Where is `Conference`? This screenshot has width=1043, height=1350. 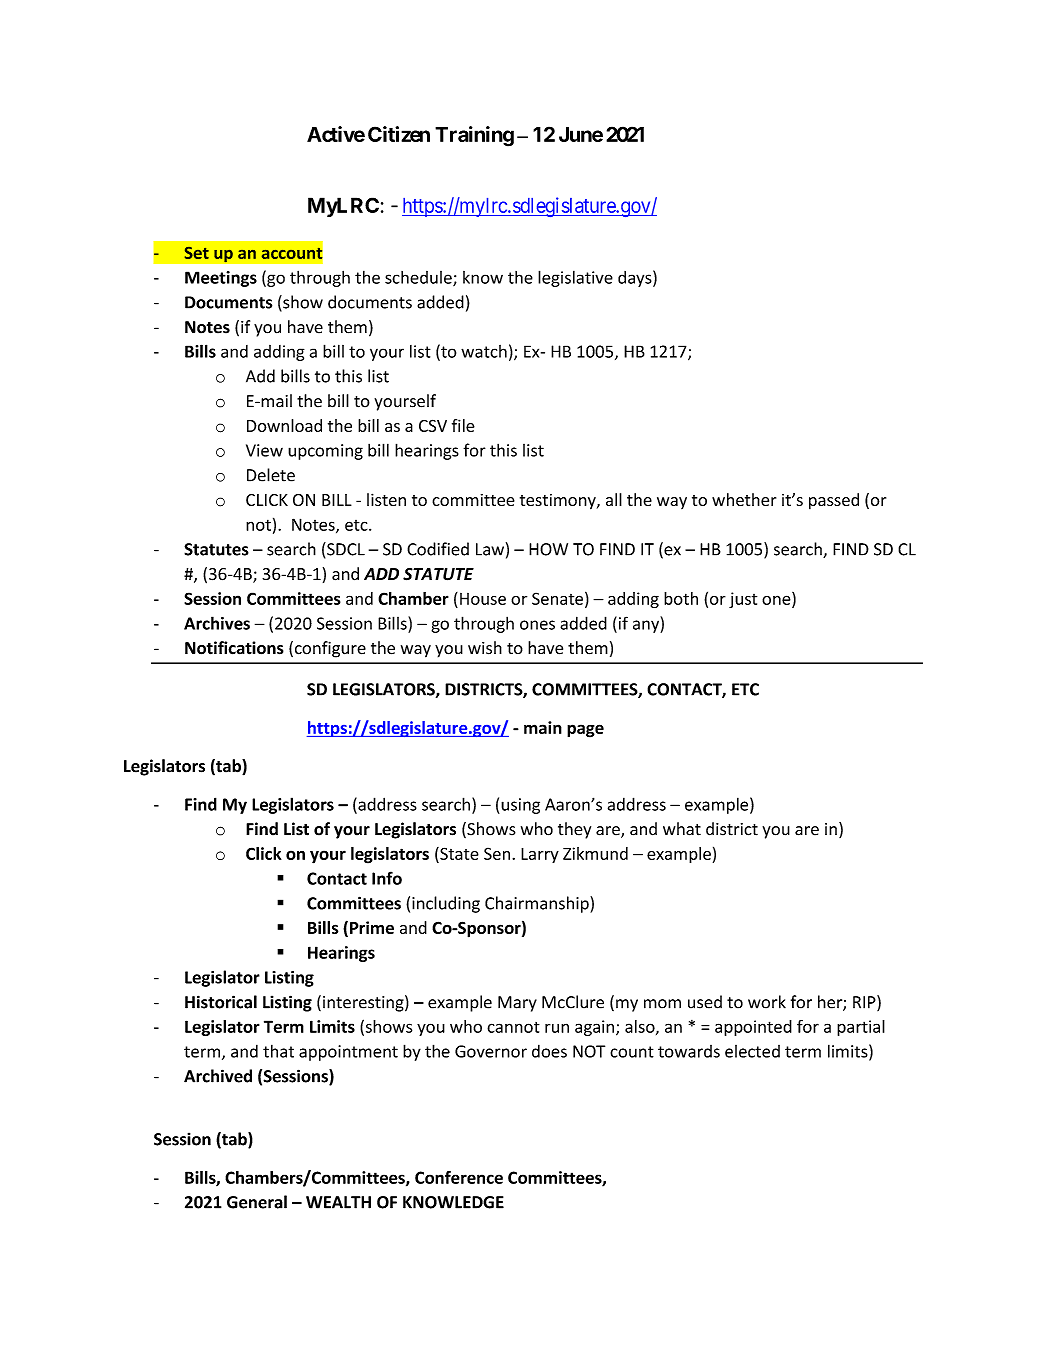 Conference is located at coordinates (459, 1177).
